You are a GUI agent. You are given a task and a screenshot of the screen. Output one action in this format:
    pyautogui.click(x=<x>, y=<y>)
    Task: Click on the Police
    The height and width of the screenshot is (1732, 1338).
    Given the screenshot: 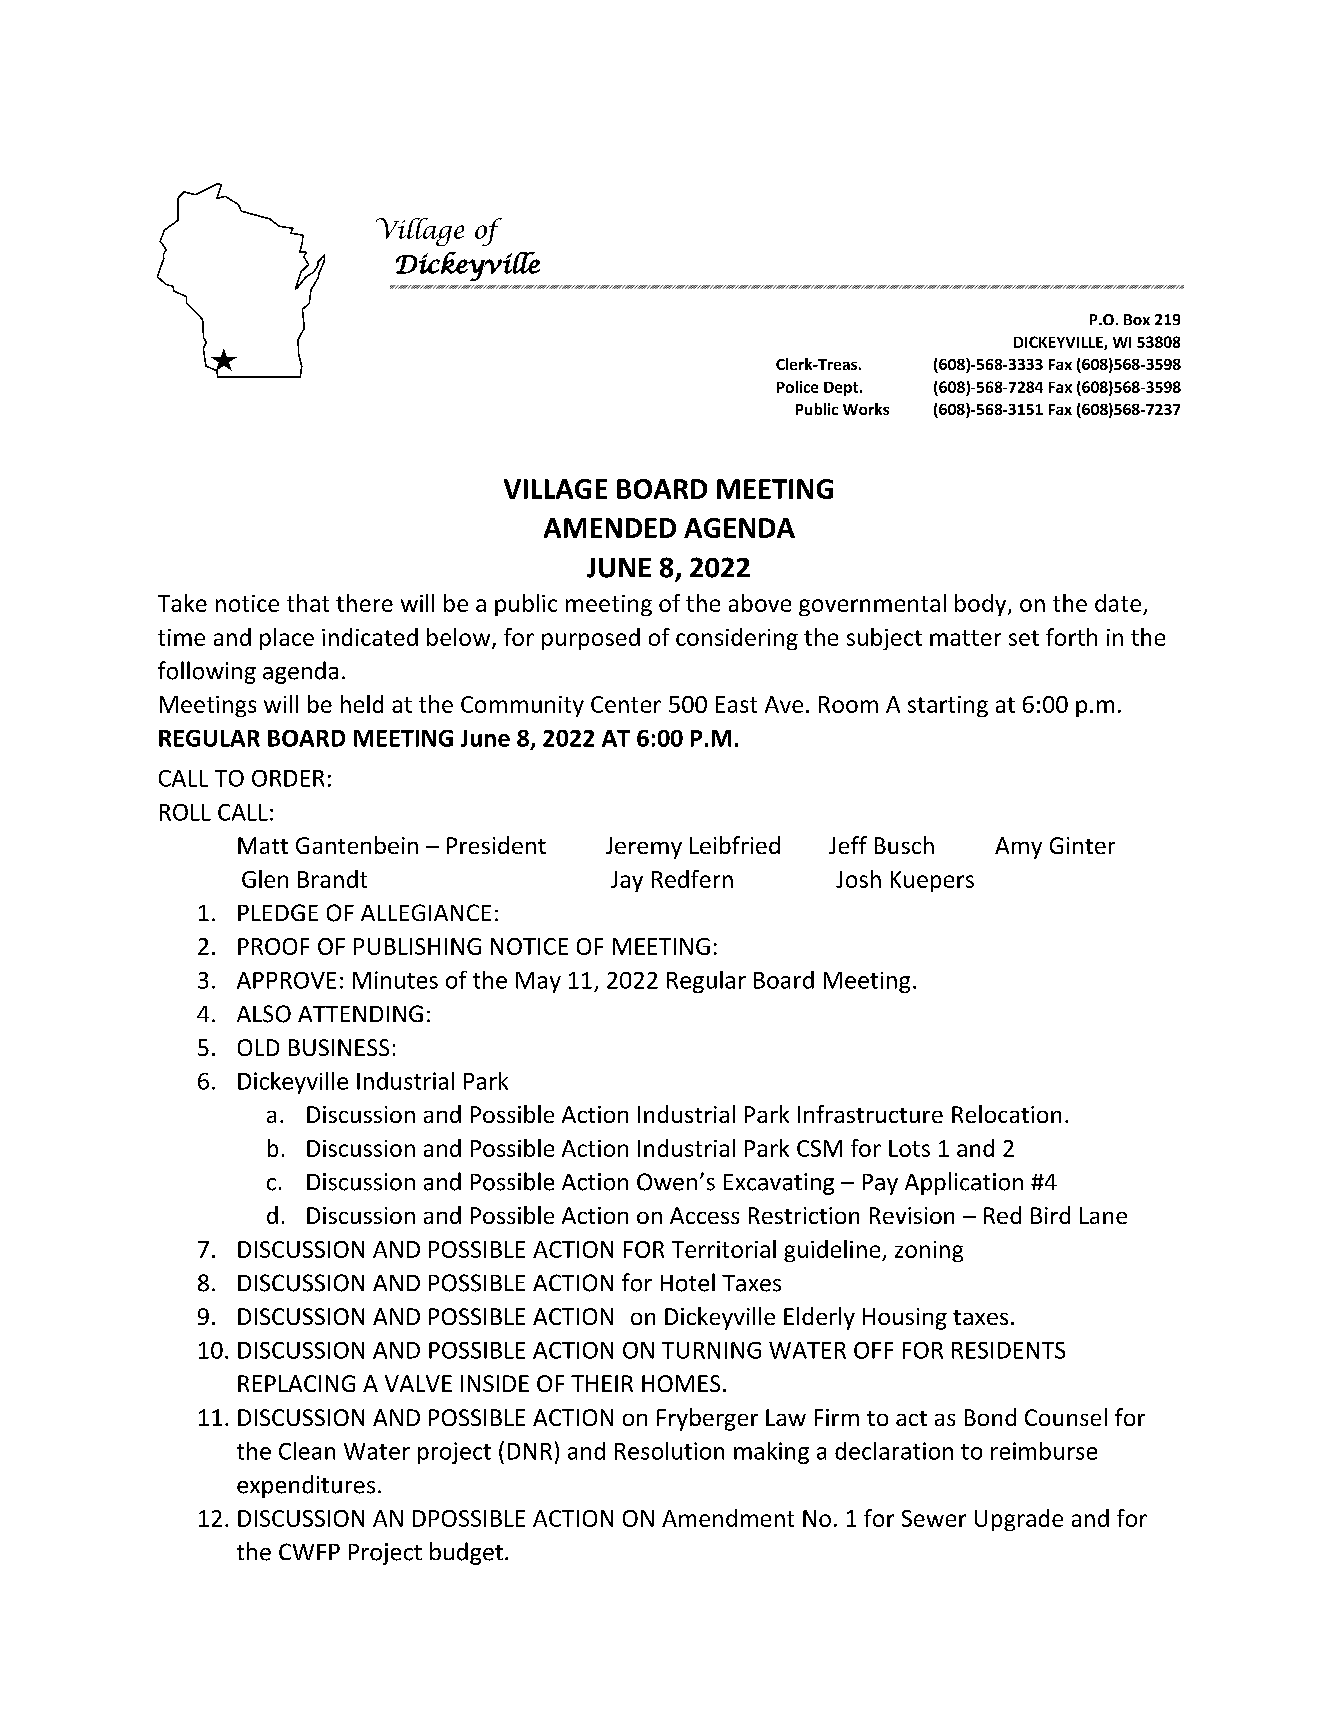 What is the action you would take?
    pyautogui.click(x=797, y=387)
